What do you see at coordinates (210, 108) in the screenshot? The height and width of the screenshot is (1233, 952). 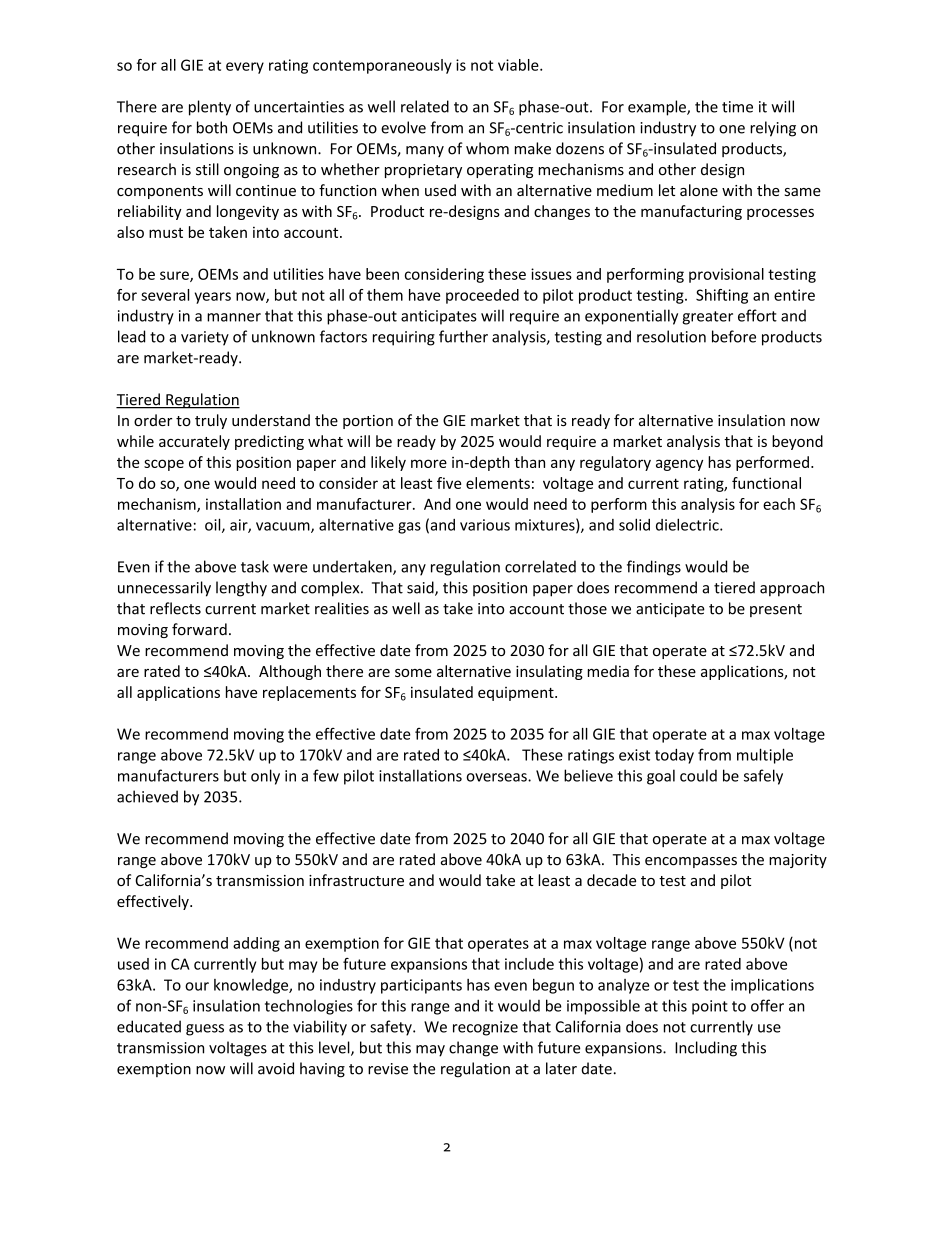 I see `plenty` at bounding box center [210, 108].
